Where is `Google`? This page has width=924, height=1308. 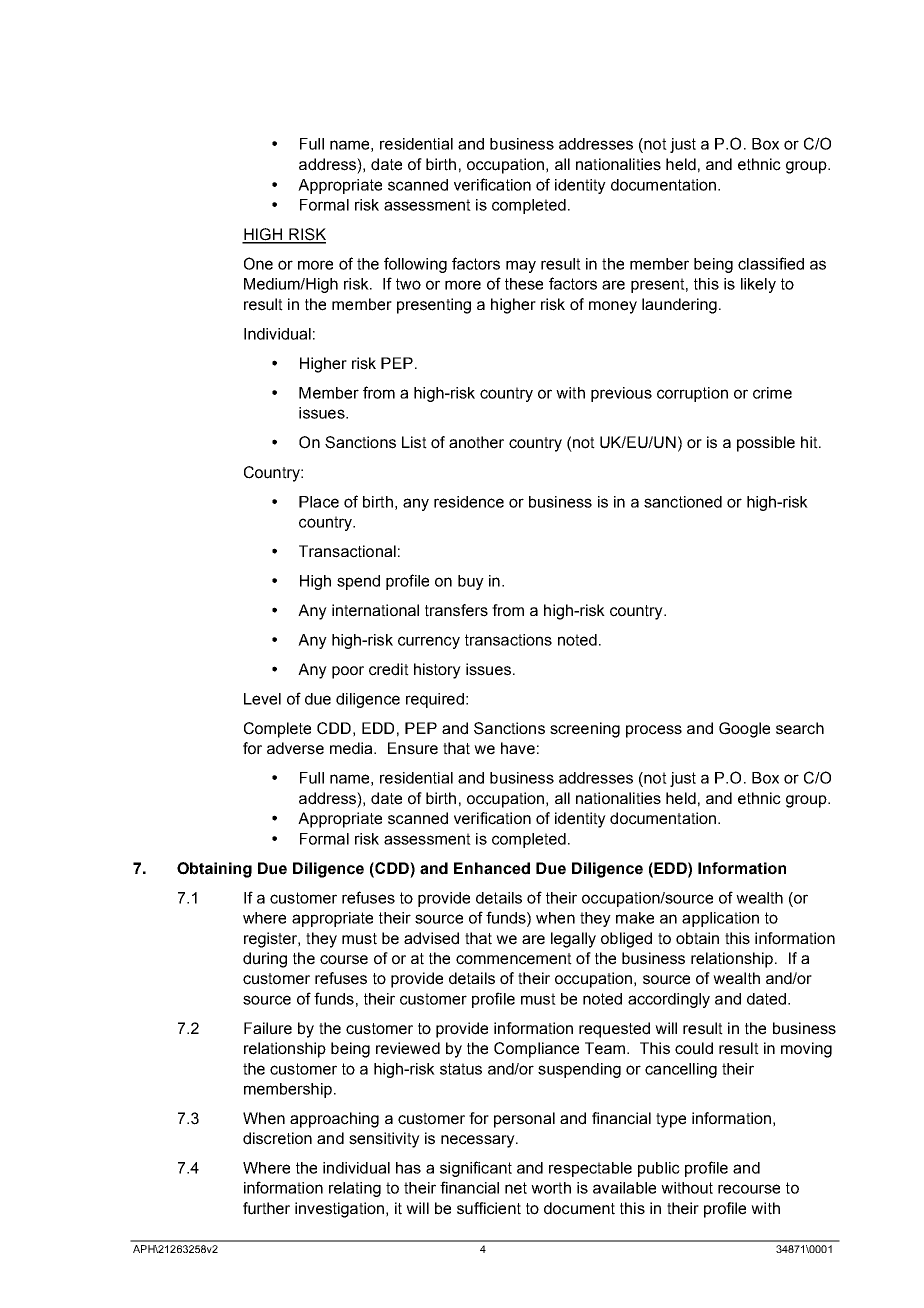
Google is located at coordinates (744, 730).
